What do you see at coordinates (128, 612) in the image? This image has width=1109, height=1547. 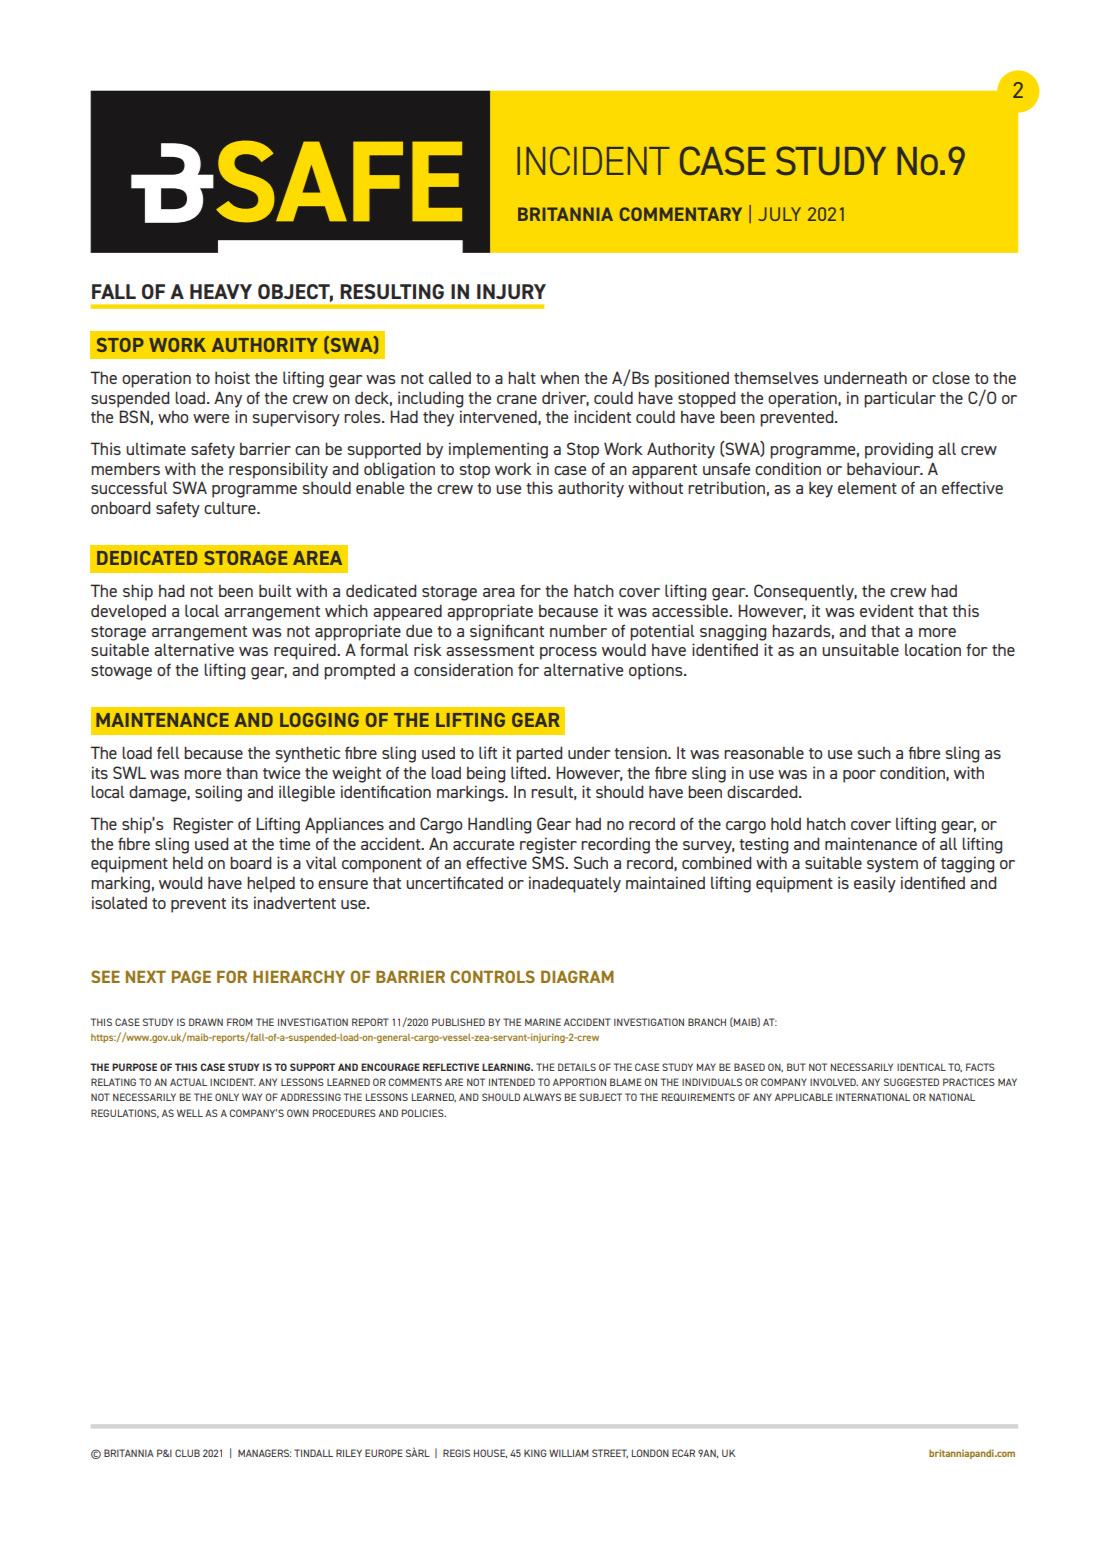 I see `developed` at bounding box center [128, 612].
